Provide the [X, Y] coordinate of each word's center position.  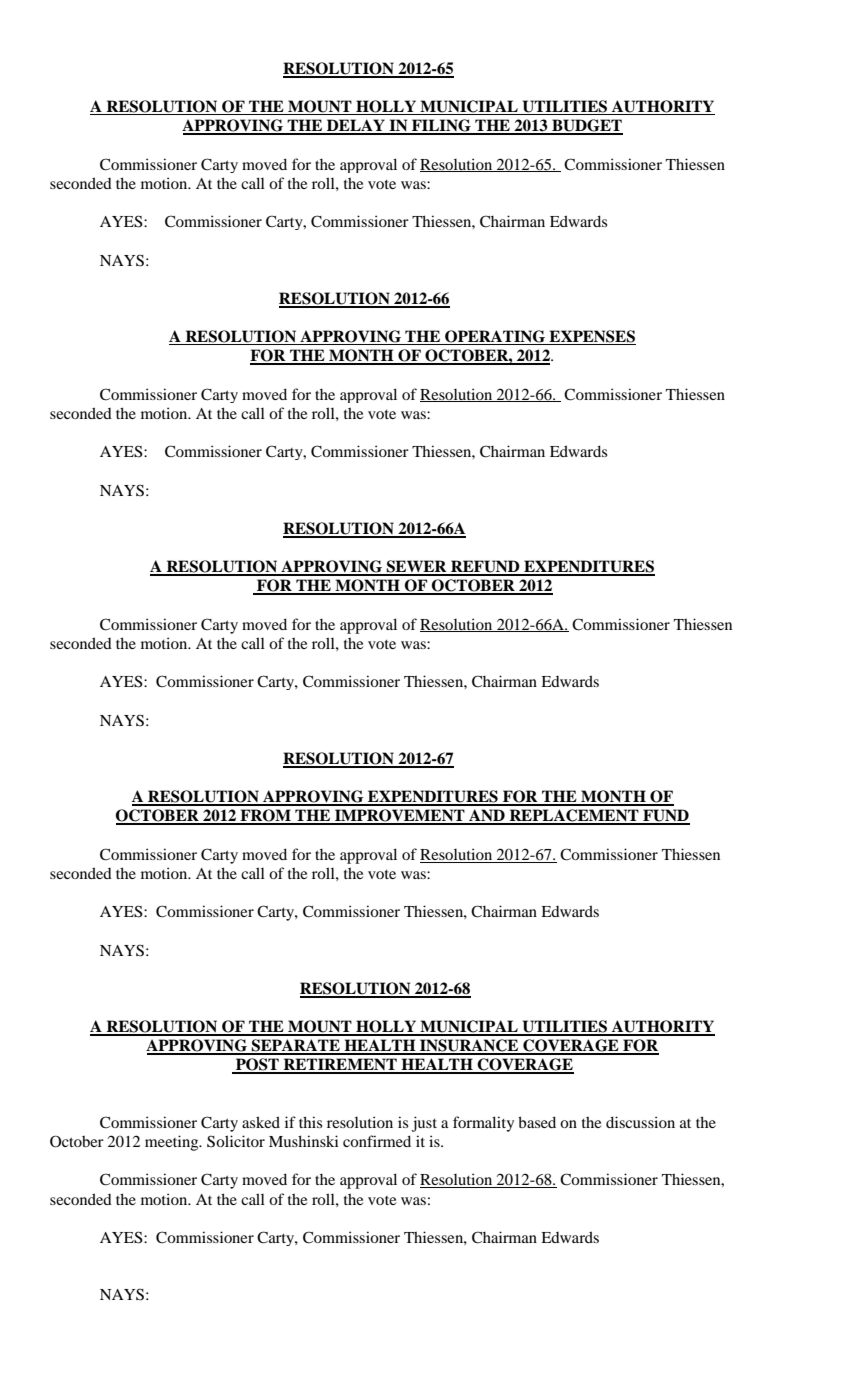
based [537, 1122]
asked [261, 1122]
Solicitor [236, 1141]
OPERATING [495, 337]
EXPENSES [591, 337]
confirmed [377, 1141]
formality [483, 1124]
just [424, 1124]
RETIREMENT [340, 1065]
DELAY [356, 126]
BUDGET [586, 126]
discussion [640, 1122]
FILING [441, 126]
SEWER [416, 567]
